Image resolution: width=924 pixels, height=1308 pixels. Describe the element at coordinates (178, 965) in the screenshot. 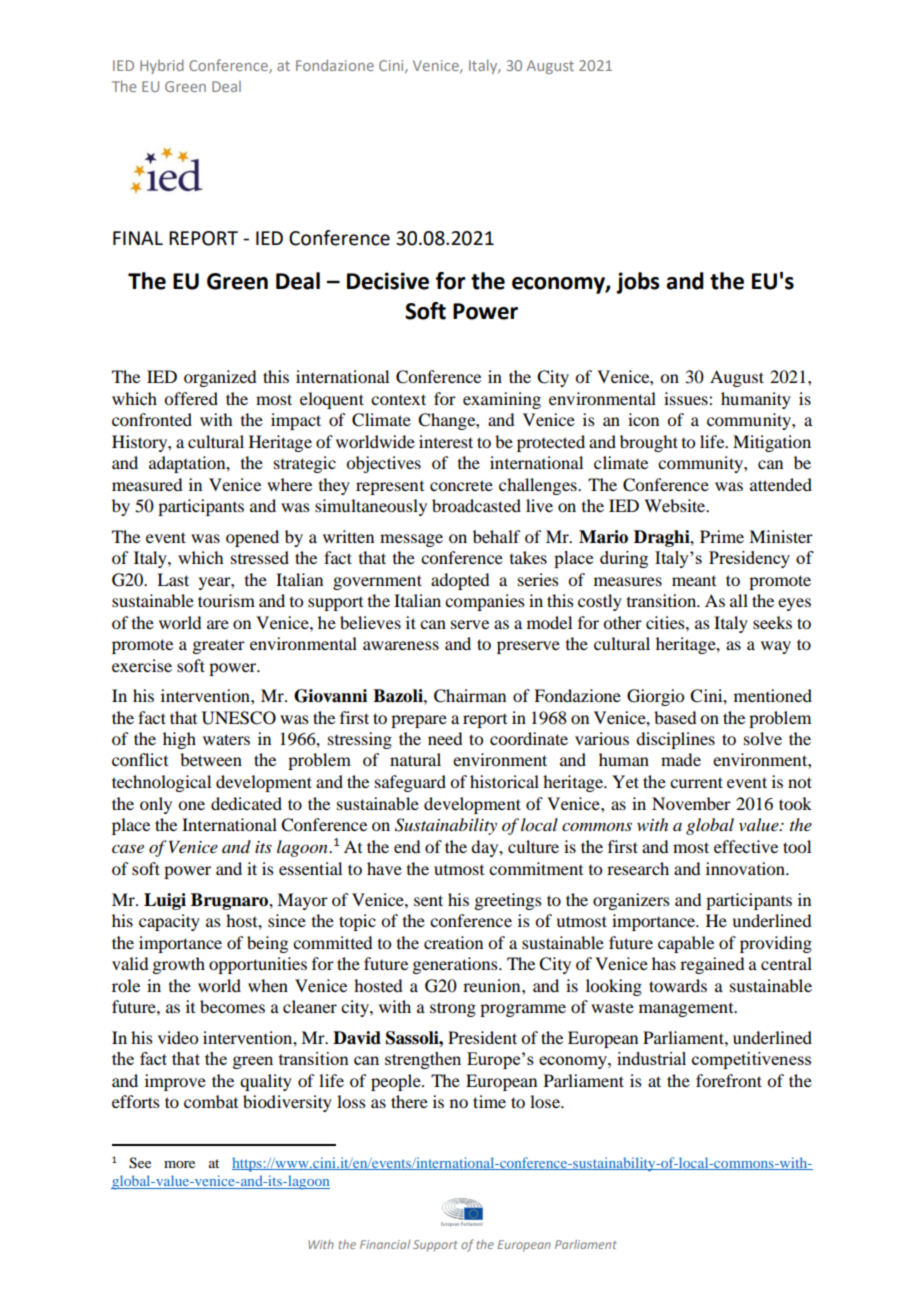

I see `growth` at that location.
